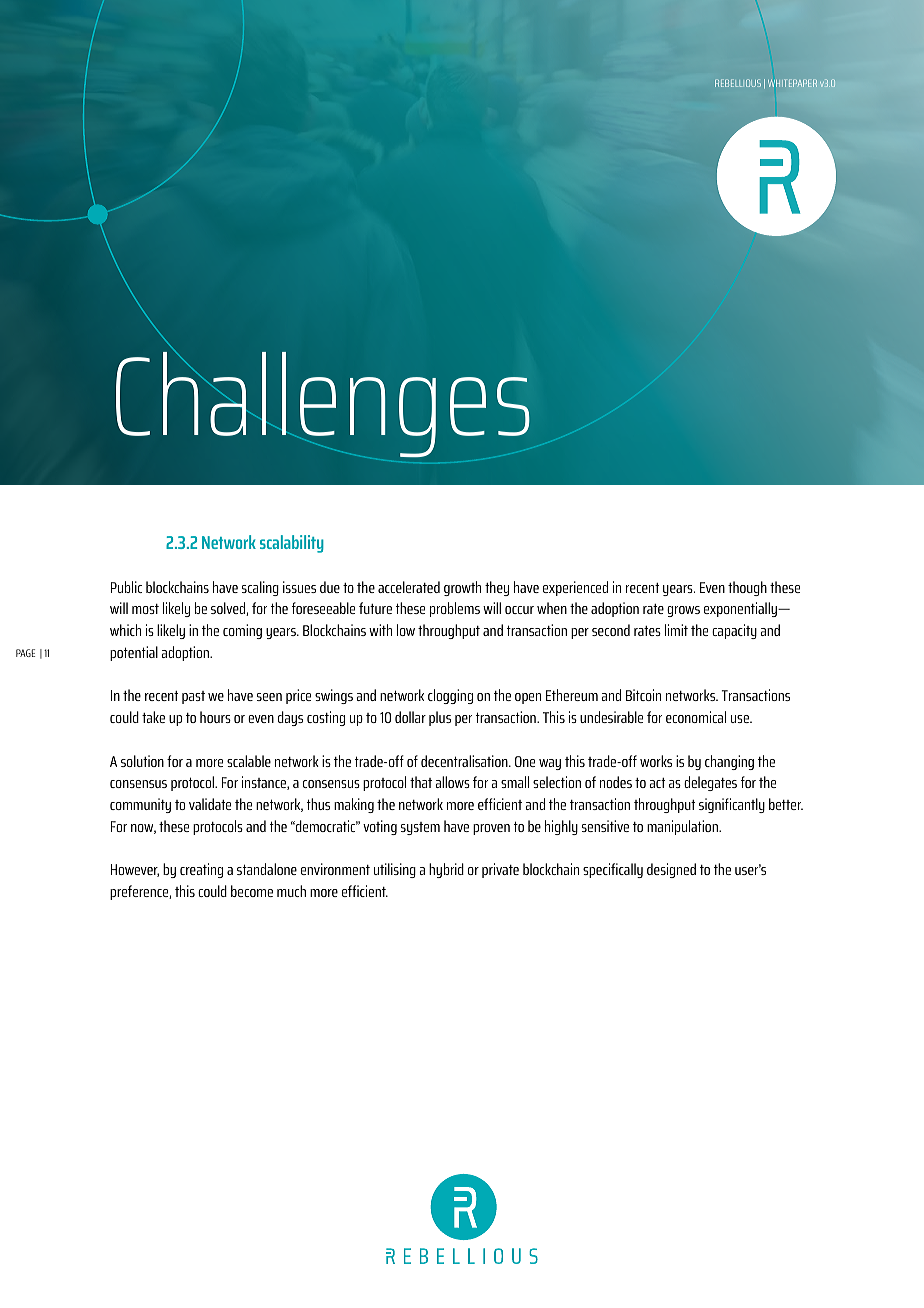 This screenshot has width=924, height=1308. I want to click on scalability, so click(292, 544).
